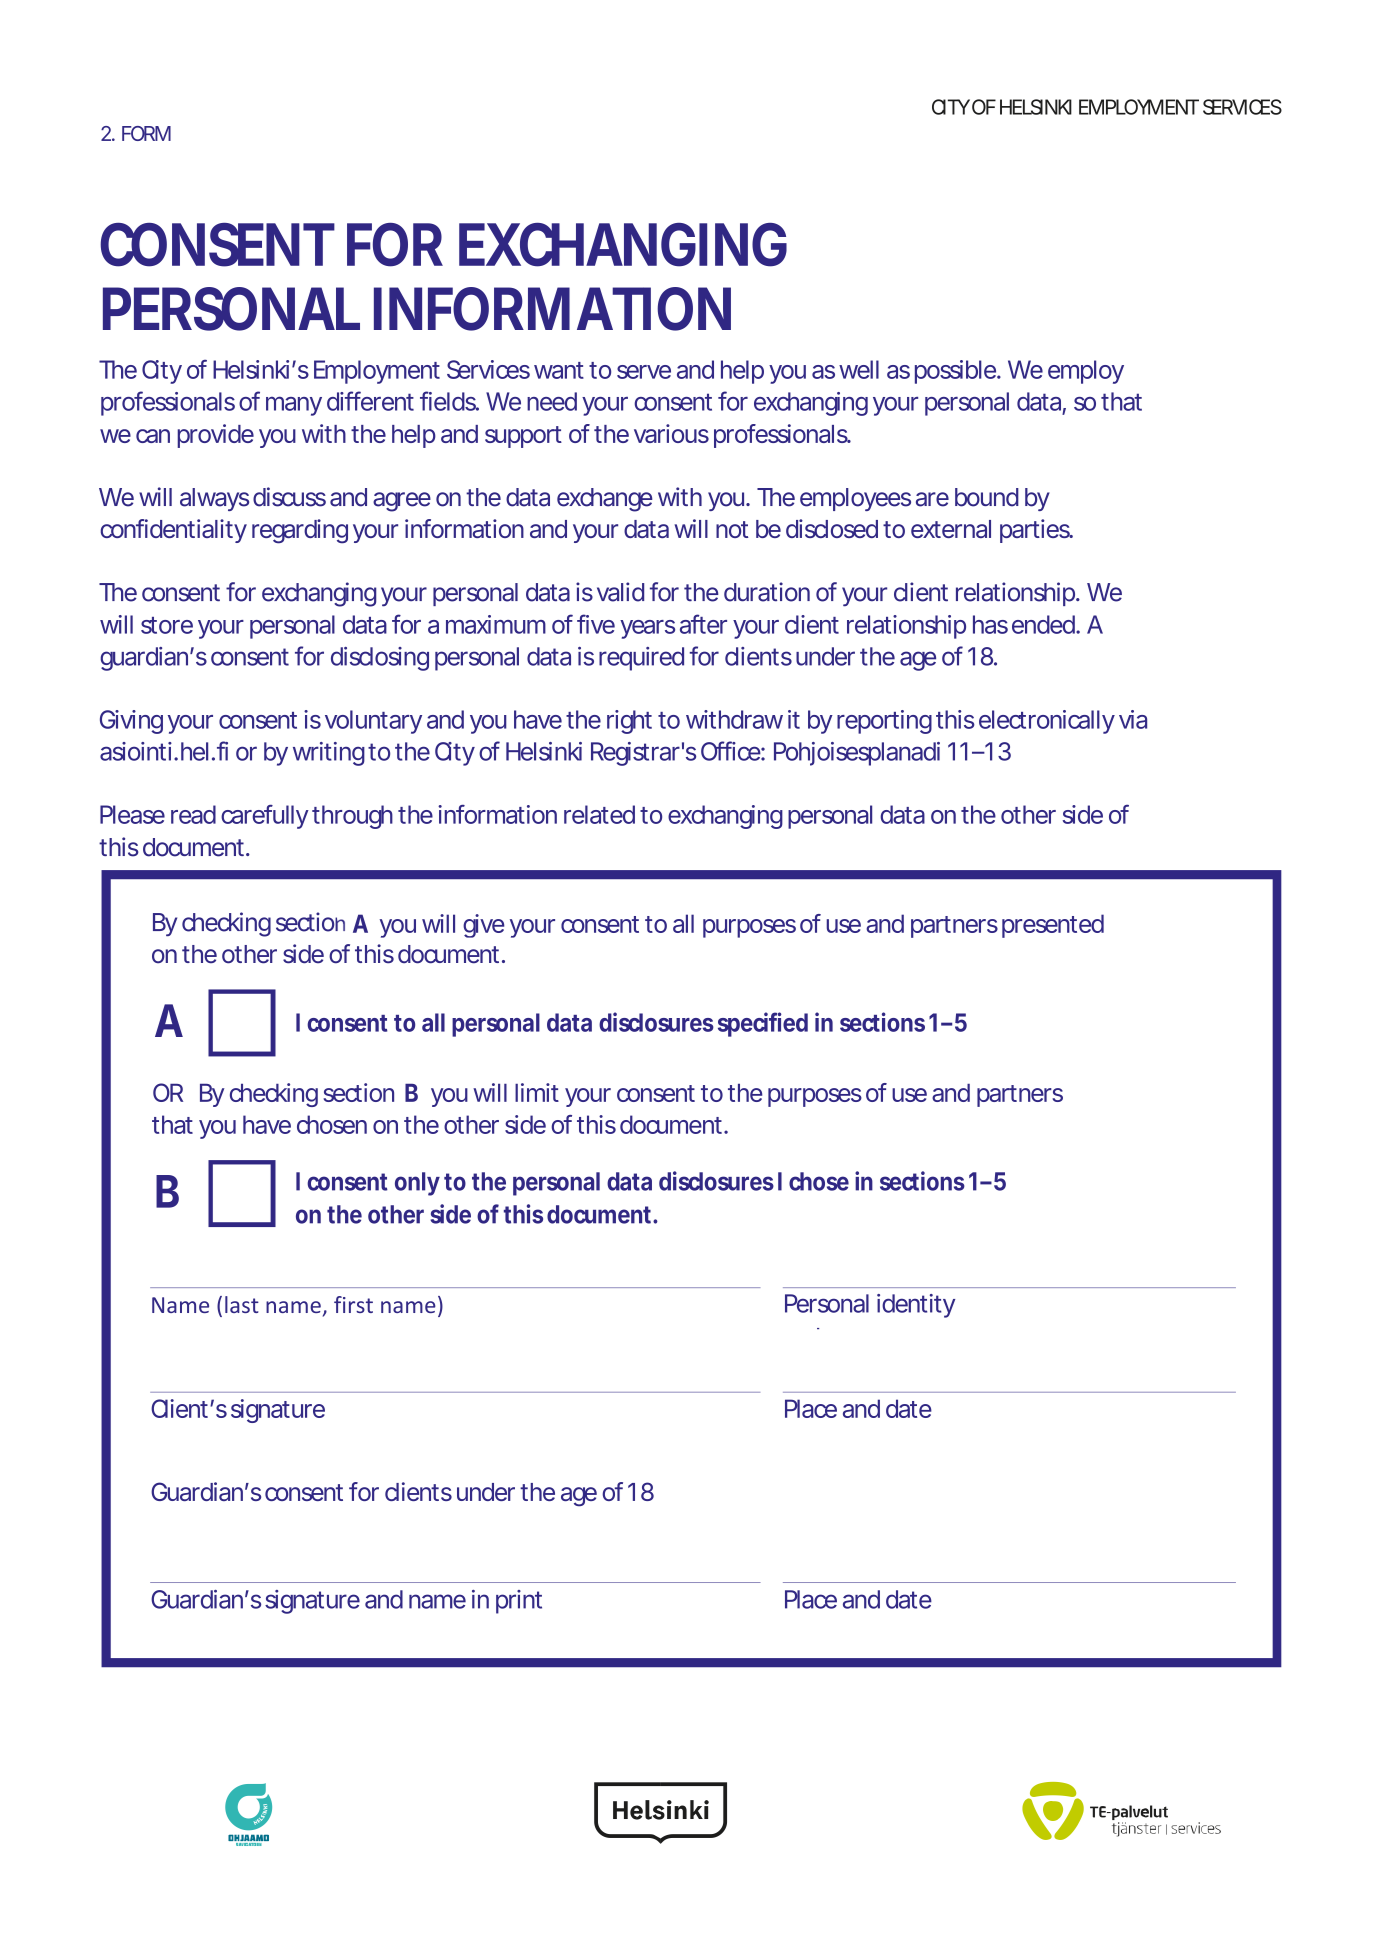 This document has width=1378, height=1933. Describe the element at coordinates (294, 406) in the document. I see `many` at that location.
